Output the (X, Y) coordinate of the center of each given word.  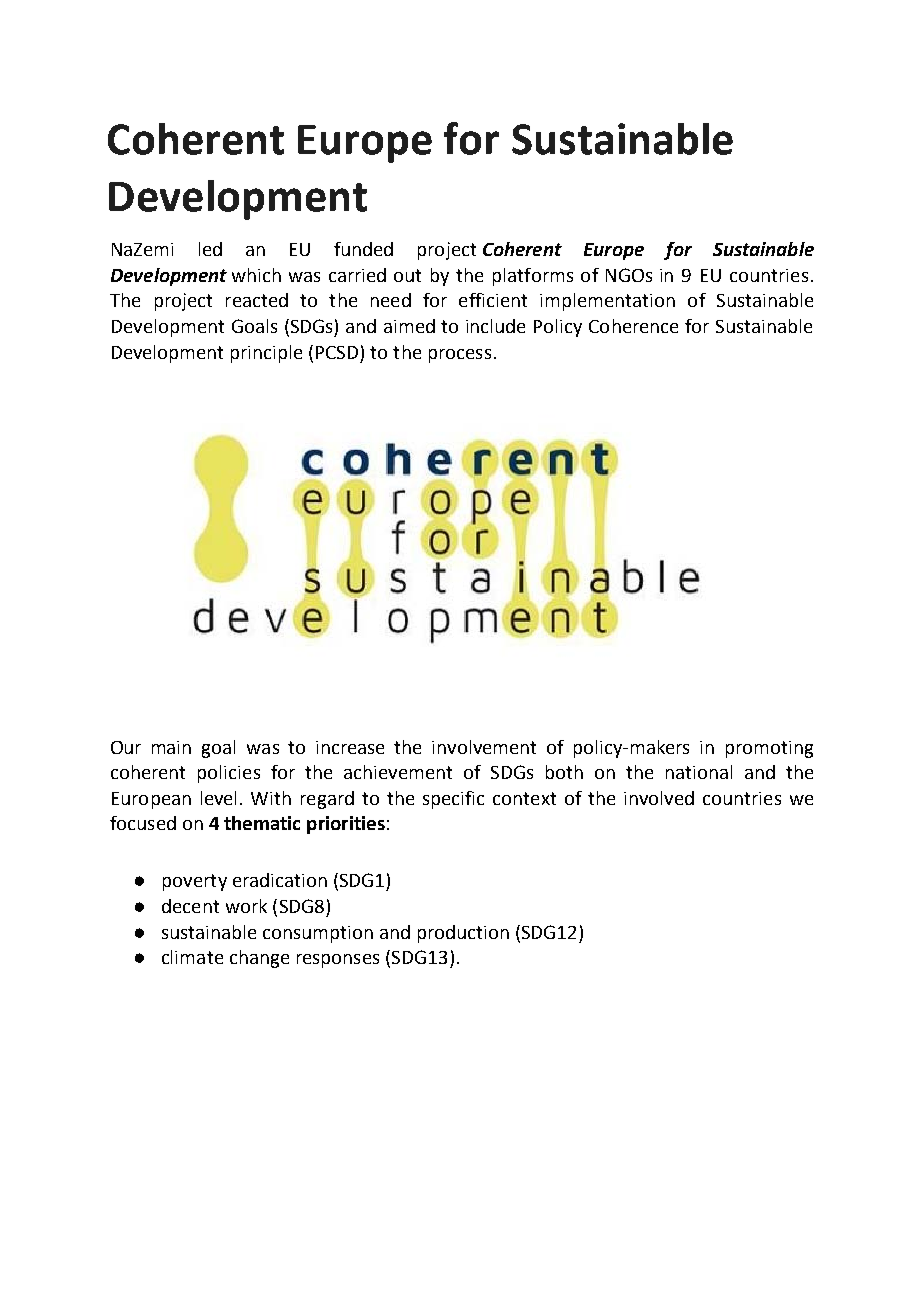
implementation (607, 302)
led (210, 249)
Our (126, 747)
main (171, 747)
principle (266, 354)
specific (453, 800)
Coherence (633, 326)
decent (190, 906)
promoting (769, 749)
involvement (484, 747)
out (407, 275)
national (699, 772)
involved (659, 798)
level (218, 798)
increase (350, 747)
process (460, 356)
